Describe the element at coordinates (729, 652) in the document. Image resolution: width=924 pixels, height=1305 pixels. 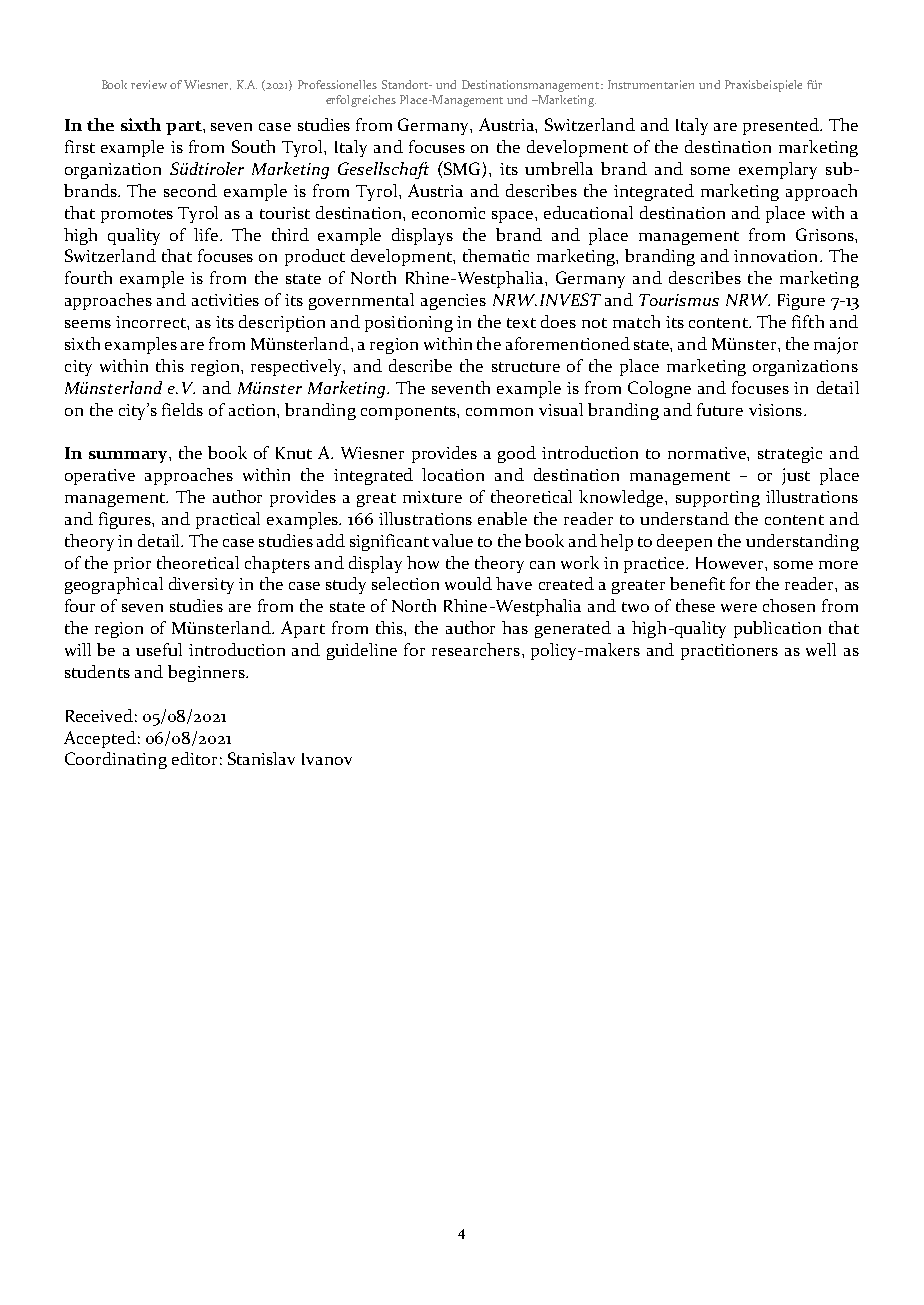
I see `practitioners` at that location.
